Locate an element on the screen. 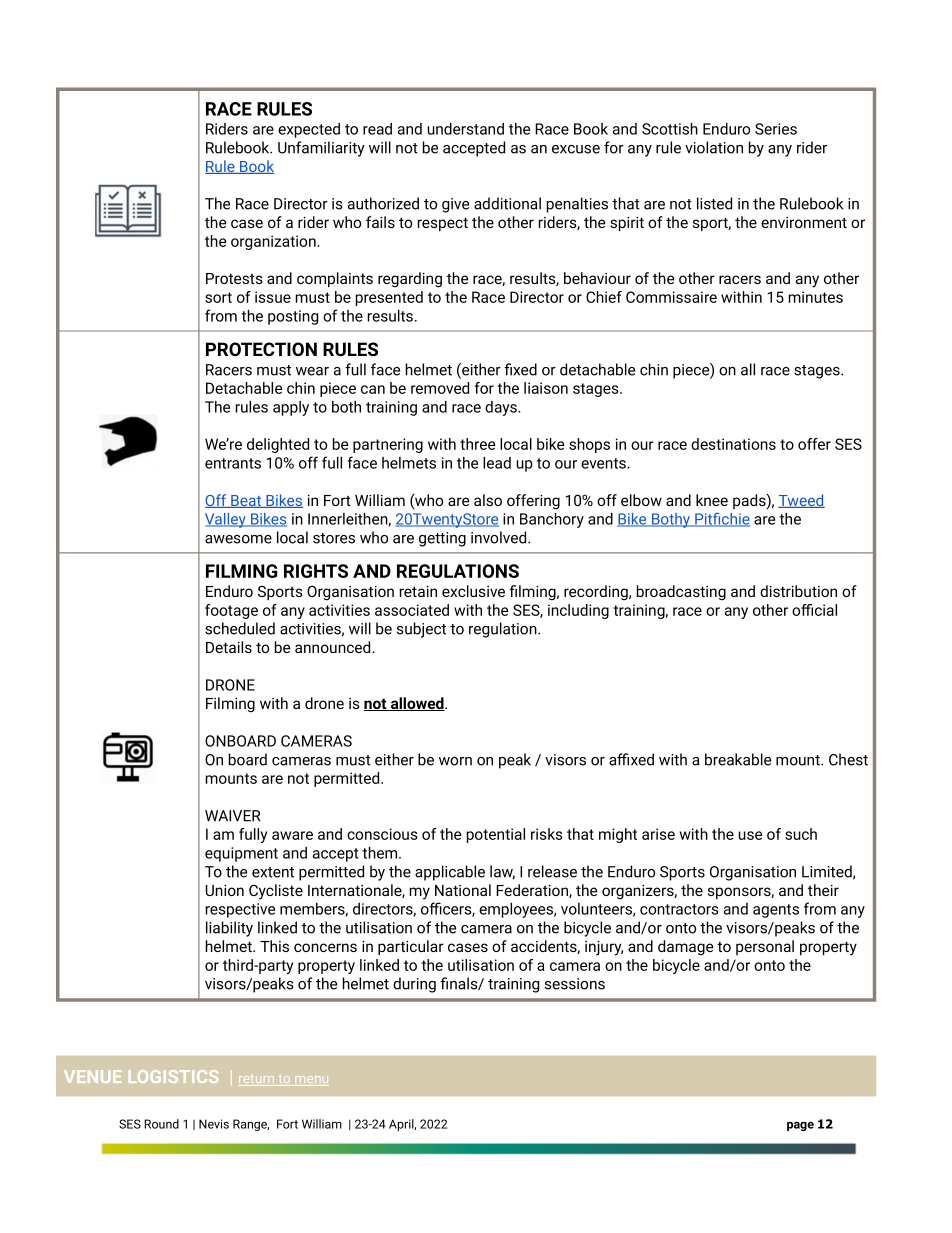 The image size is (952, 1233). destinations is located at coordinates (733, 444).
